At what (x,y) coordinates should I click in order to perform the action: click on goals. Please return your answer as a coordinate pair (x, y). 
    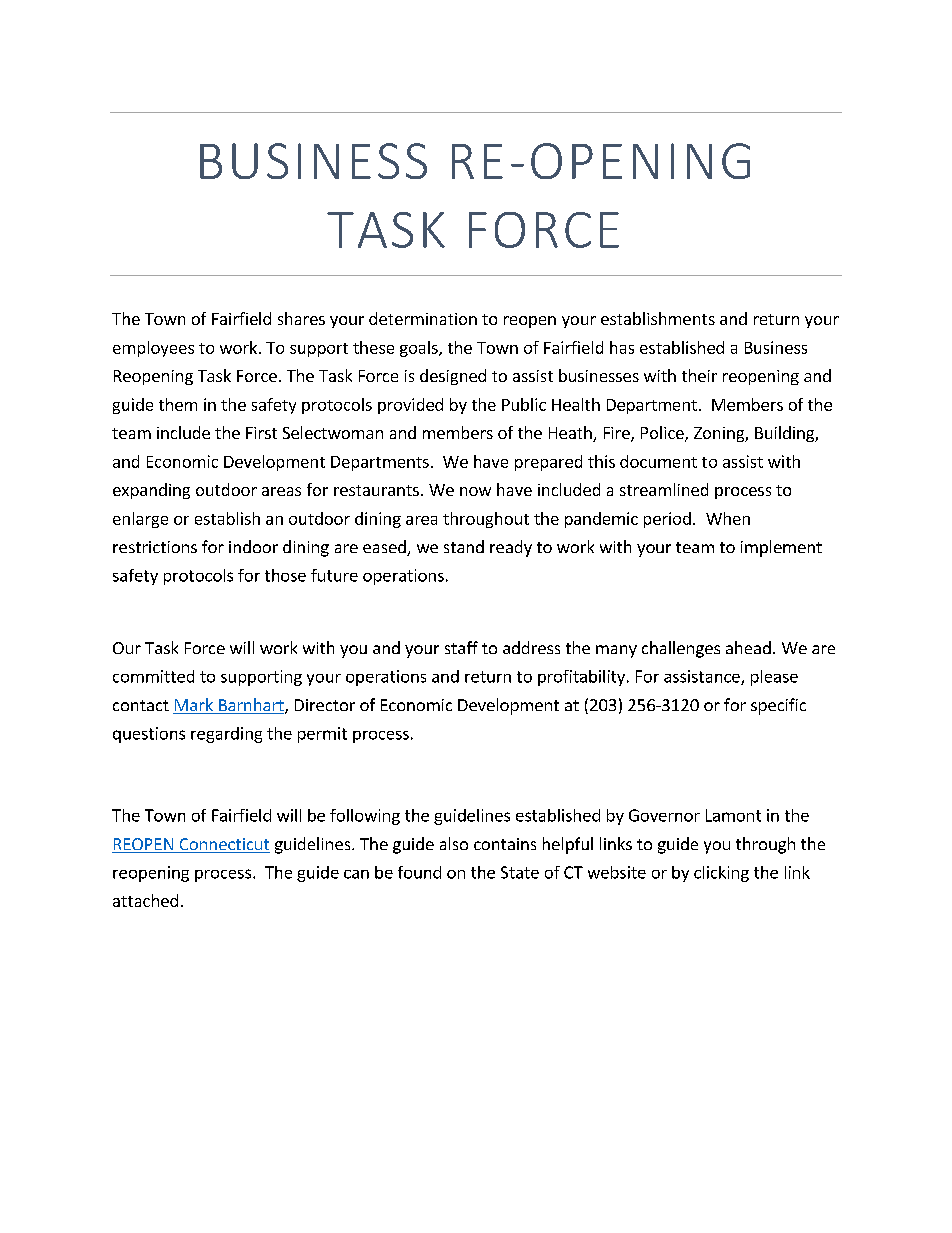
    Looking at the image, I should click on (420, 349).
